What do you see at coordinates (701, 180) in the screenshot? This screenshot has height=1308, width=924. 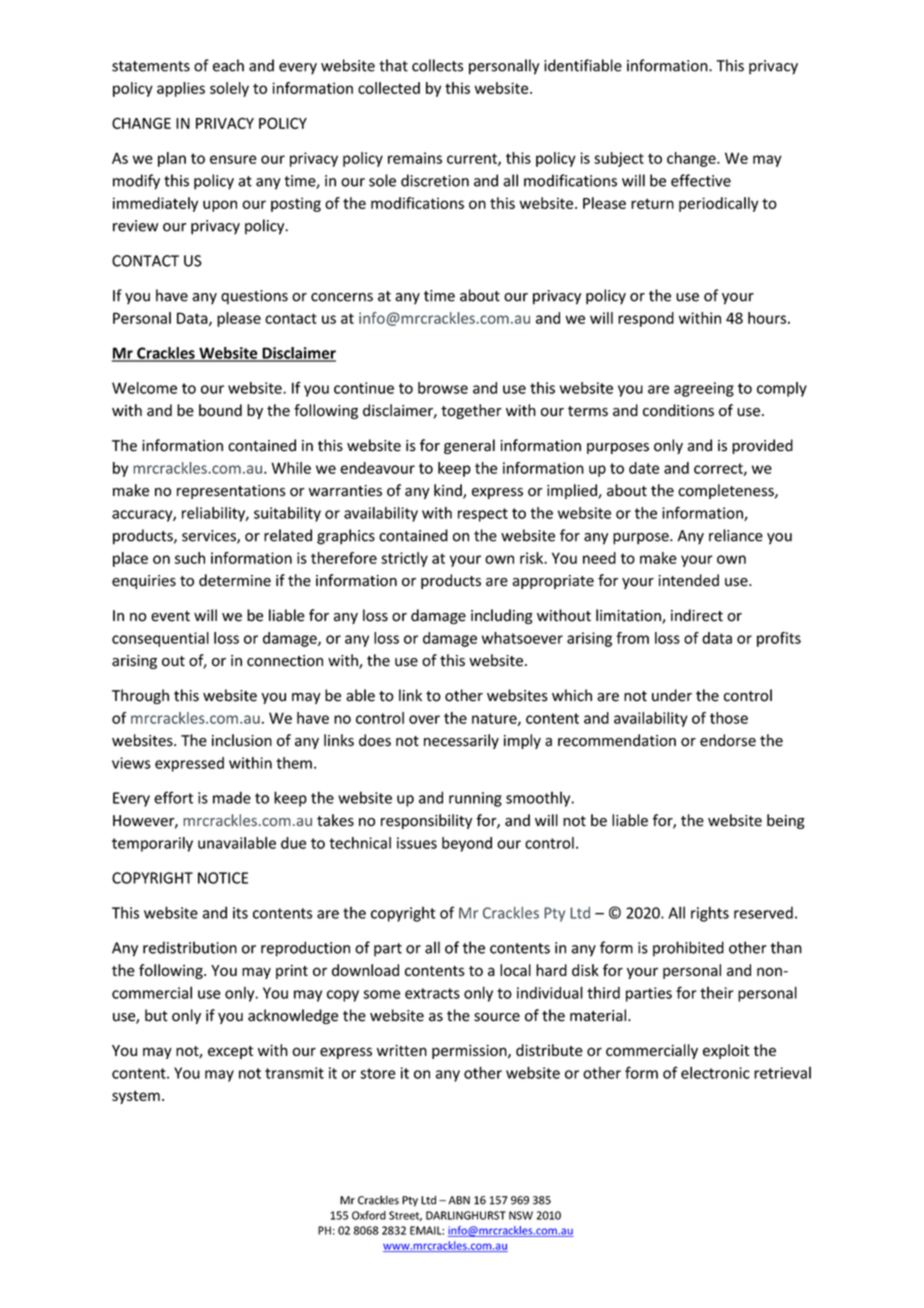 I see `effective` at bounding box center [701, 180].
